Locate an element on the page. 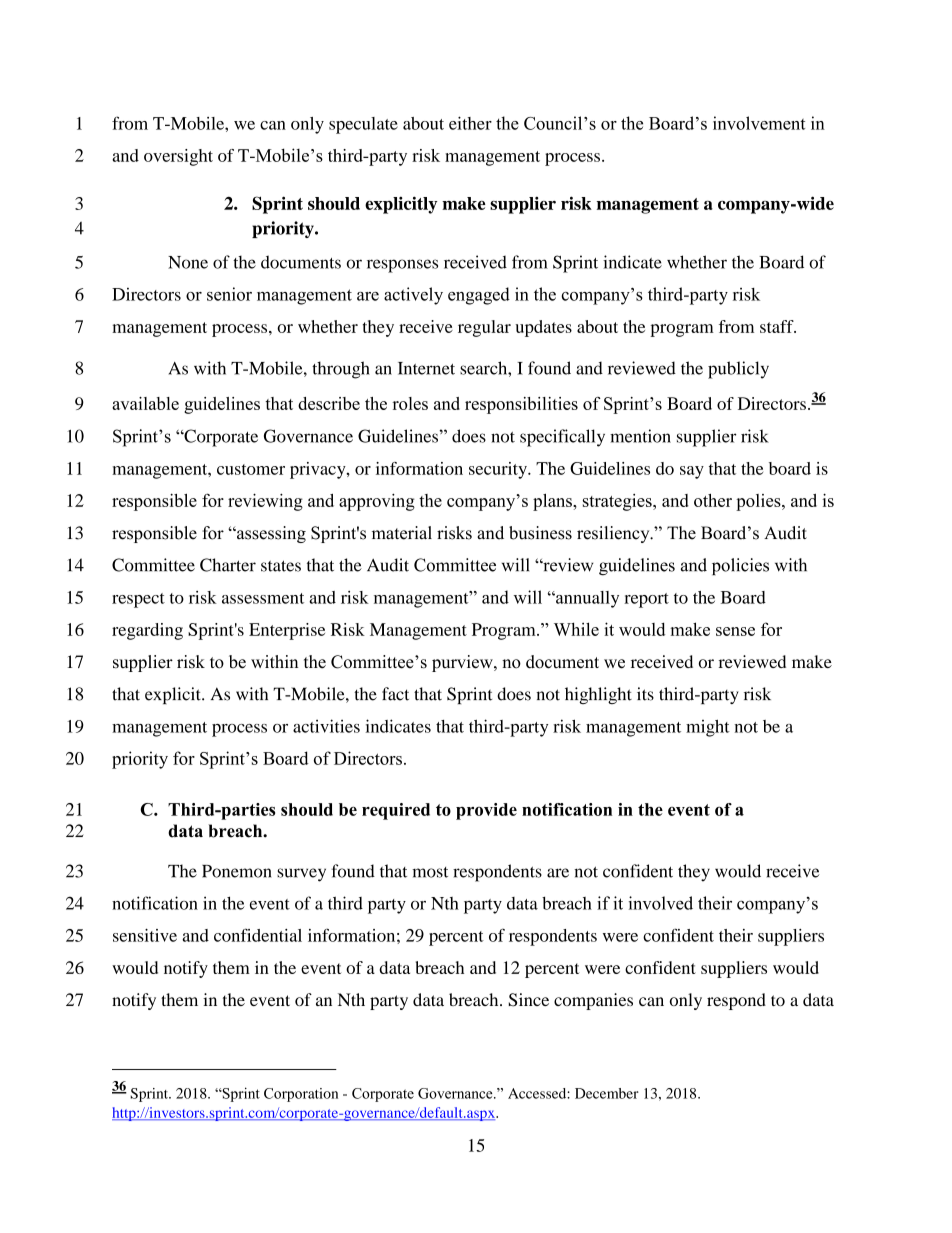 This document has height=1233, width=952. involved is located at coordinates (661, 903).
